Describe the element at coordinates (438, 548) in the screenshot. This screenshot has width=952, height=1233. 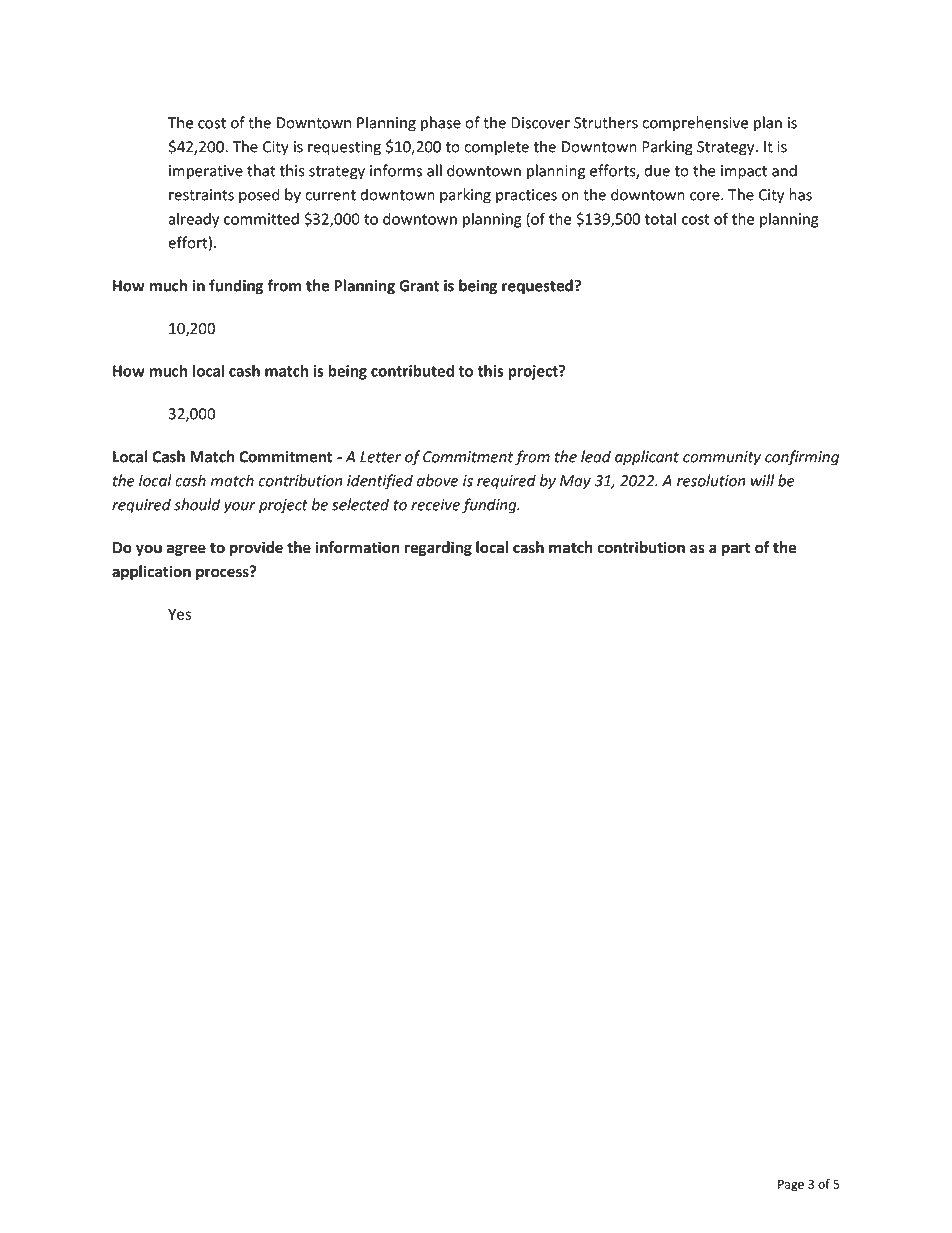
I see `regarding` at that location.
